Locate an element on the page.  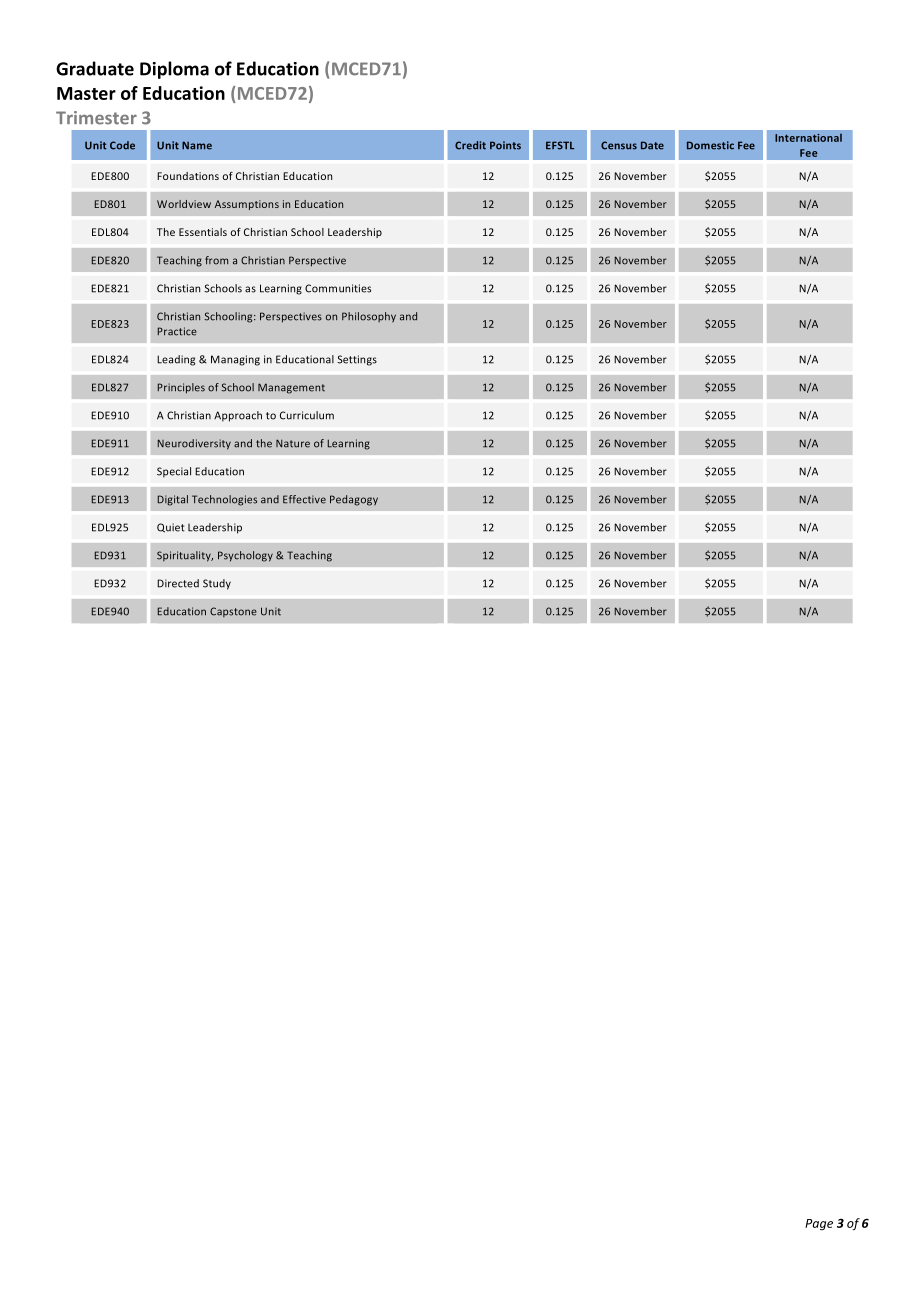
Capstone is located at coordinates (233, 612).
